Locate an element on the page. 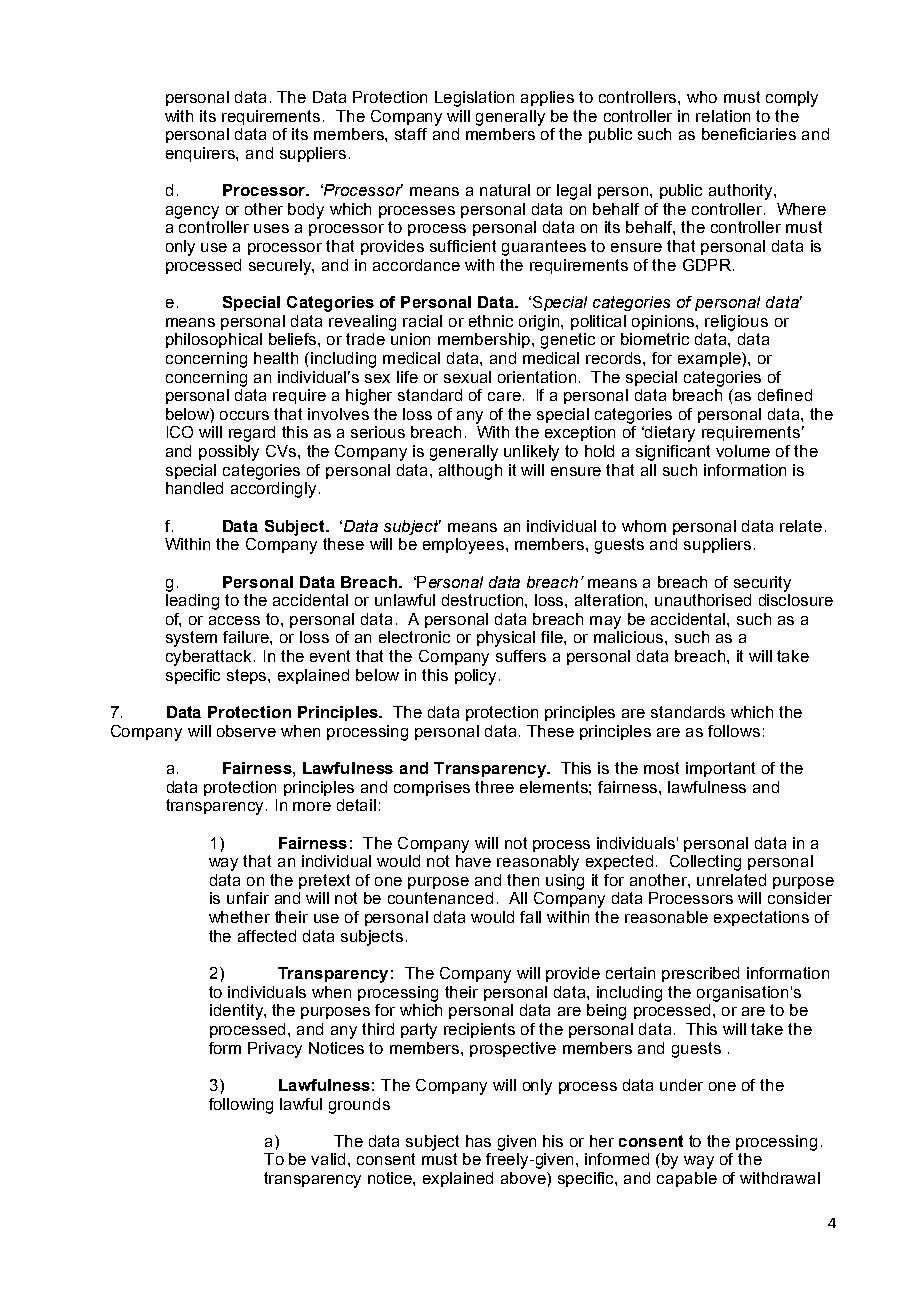  then is located at coordinates (523, 880).
